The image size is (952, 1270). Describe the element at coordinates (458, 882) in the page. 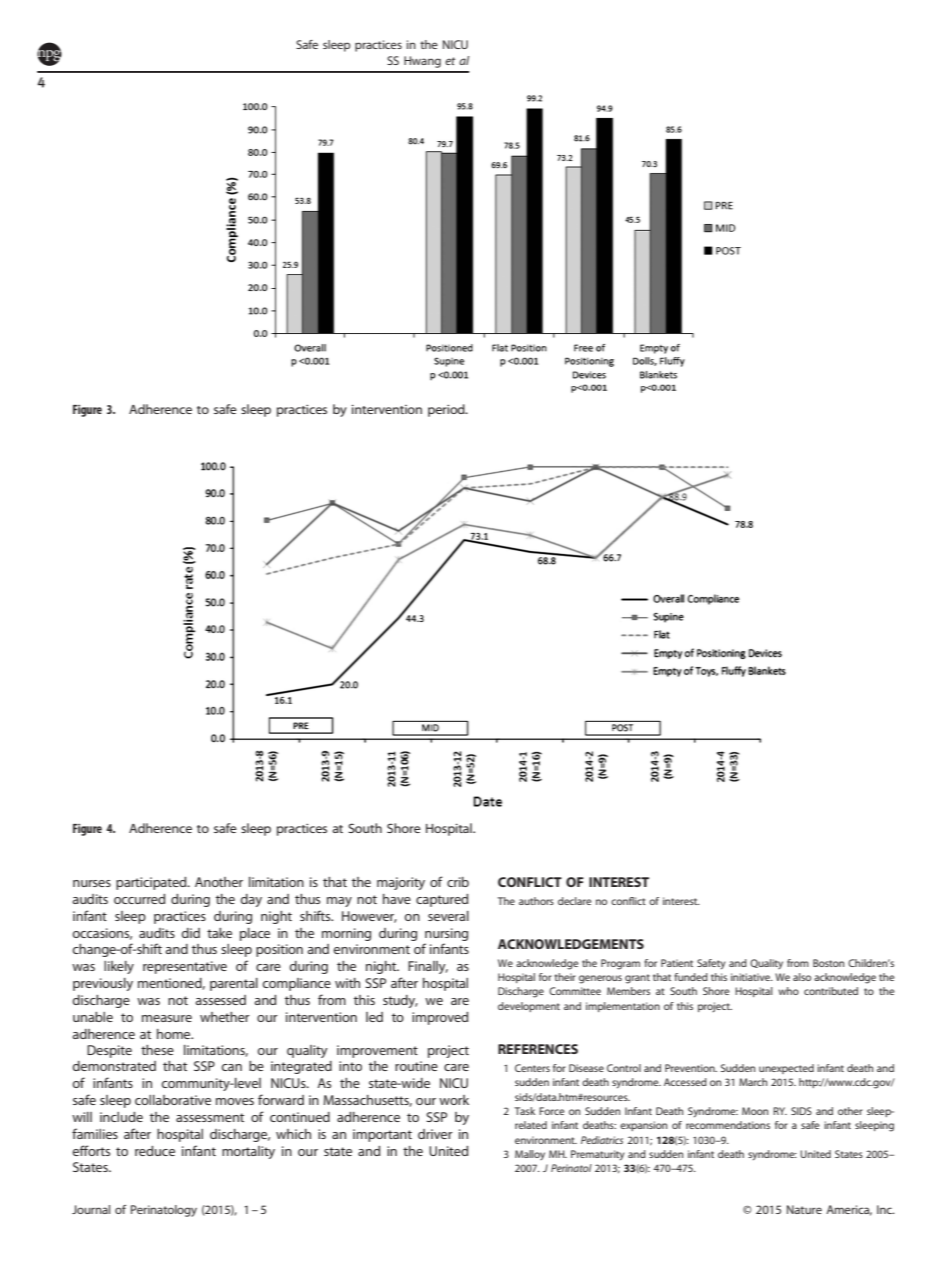

I see `crib` at that location.
